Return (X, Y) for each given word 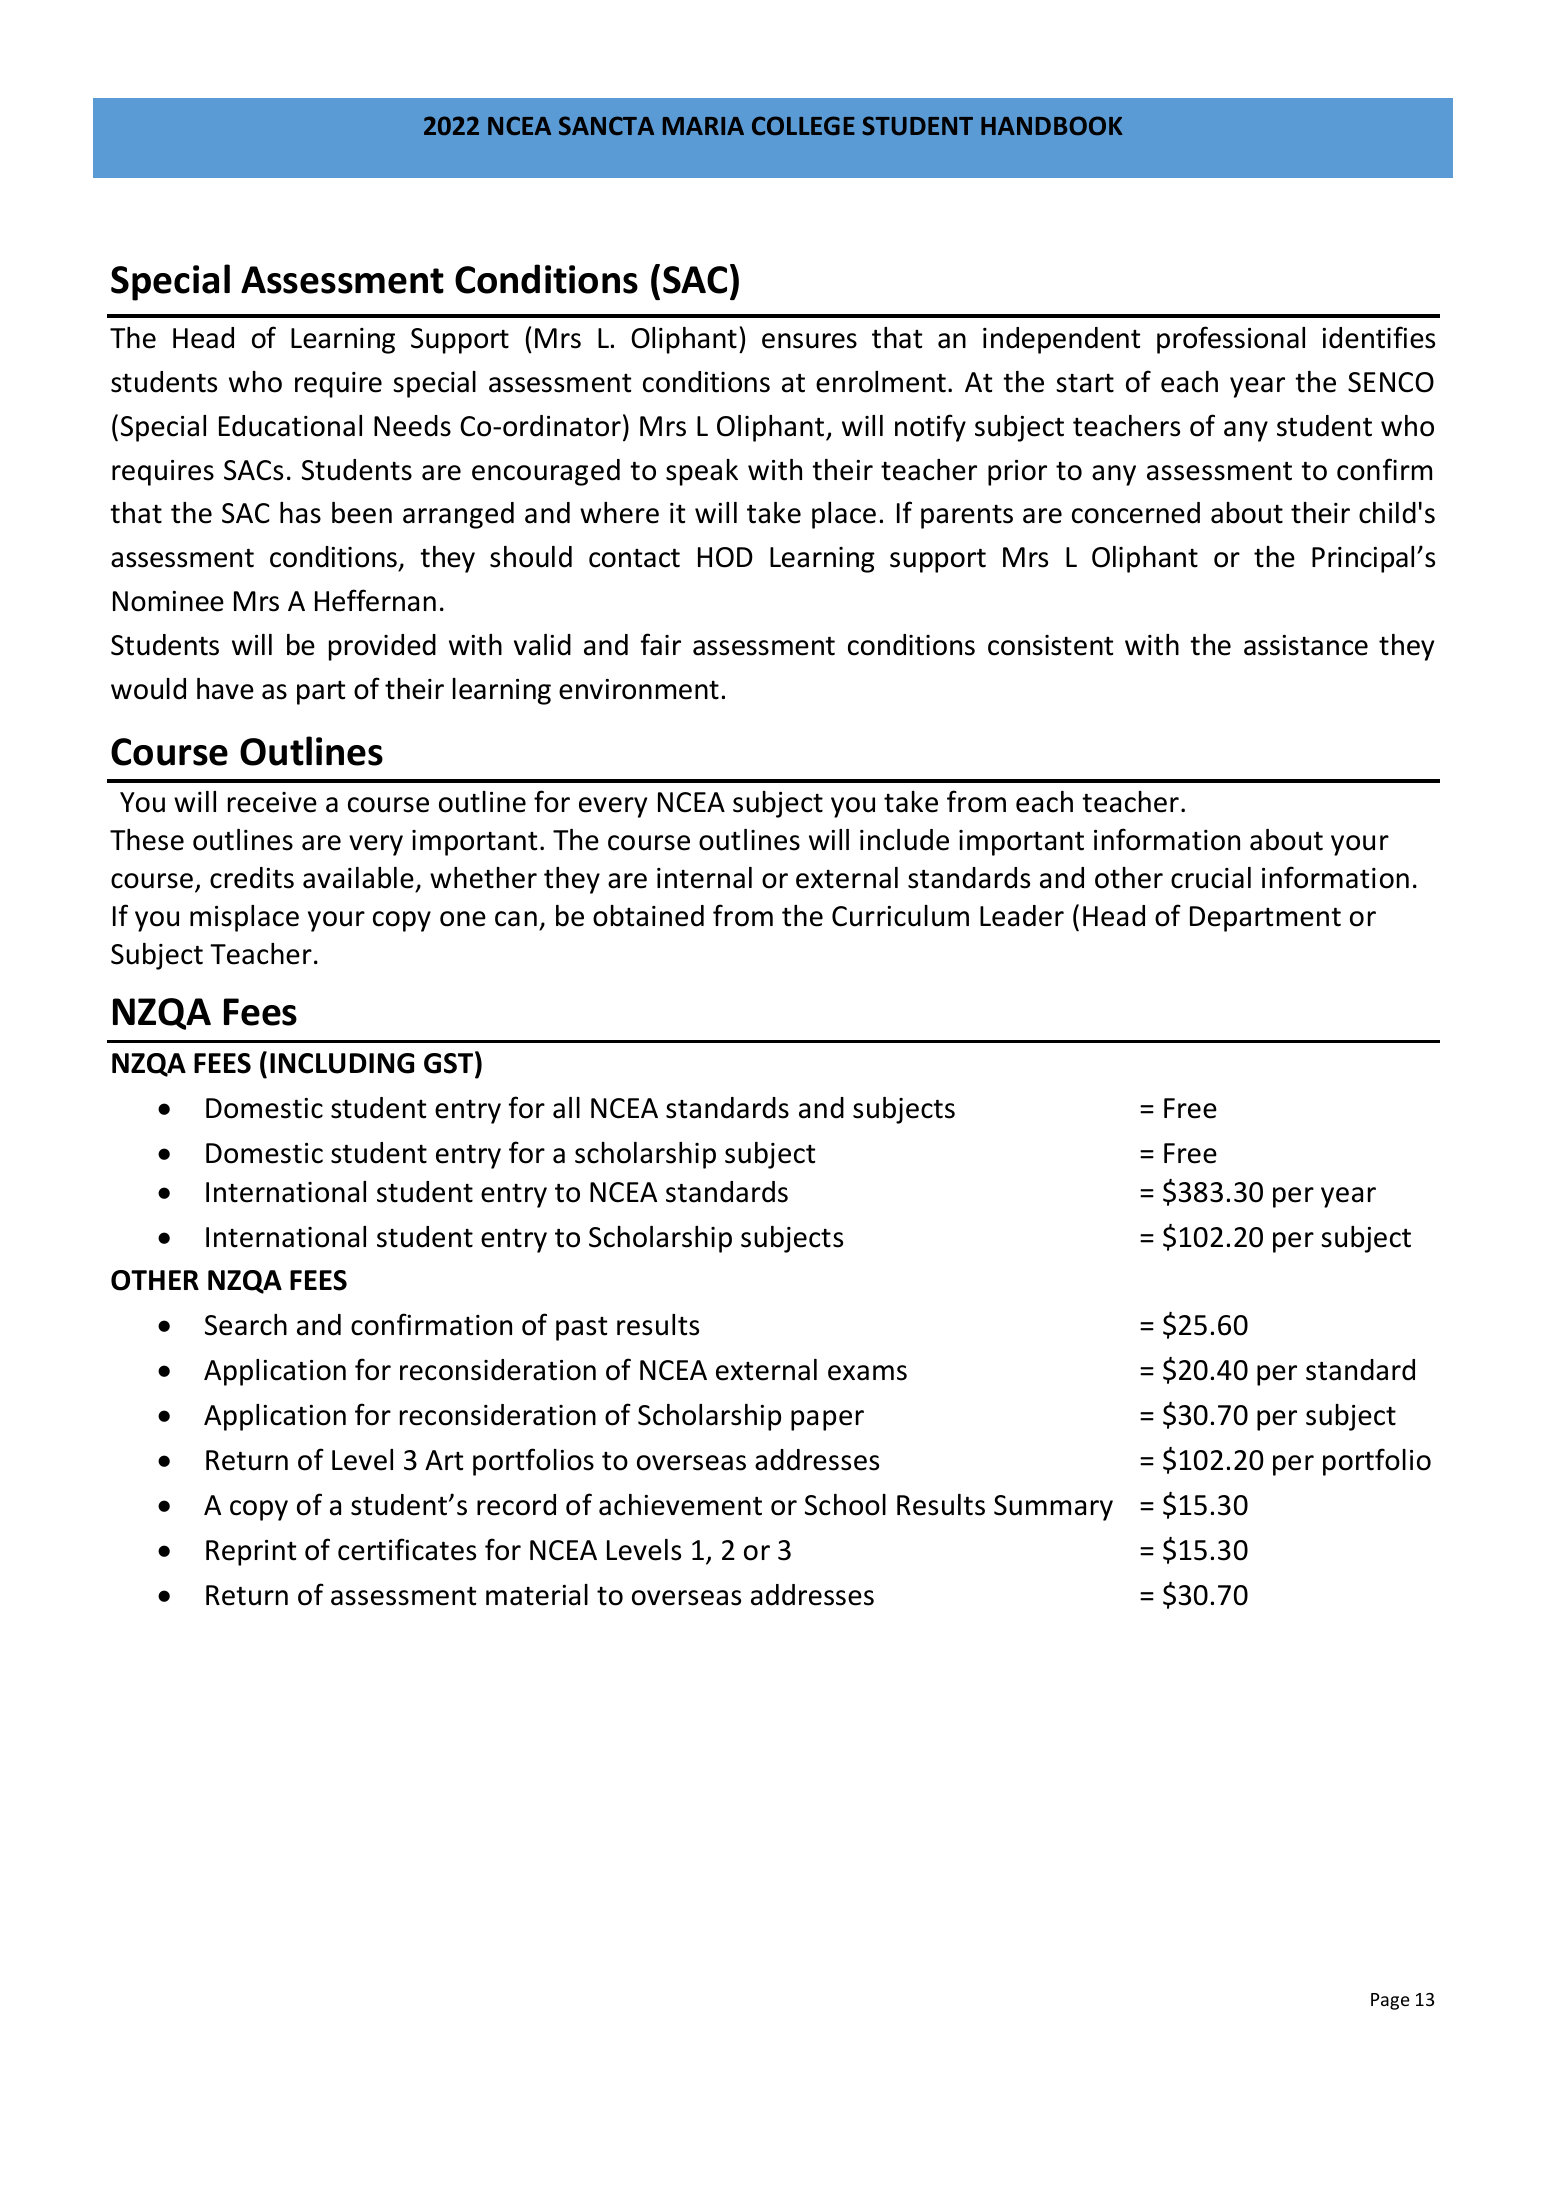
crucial (1211, 878)
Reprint (251, 1553)
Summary (1053, 1508)
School (845, 1505)
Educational (290, 426)
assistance (1306, 645)
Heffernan (375, 600)
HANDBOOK (1052, 125)
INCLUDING (342, 1063)
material (537, 1595)
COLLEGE (803, 125)
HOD (725, 557)
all (566, 1108)
